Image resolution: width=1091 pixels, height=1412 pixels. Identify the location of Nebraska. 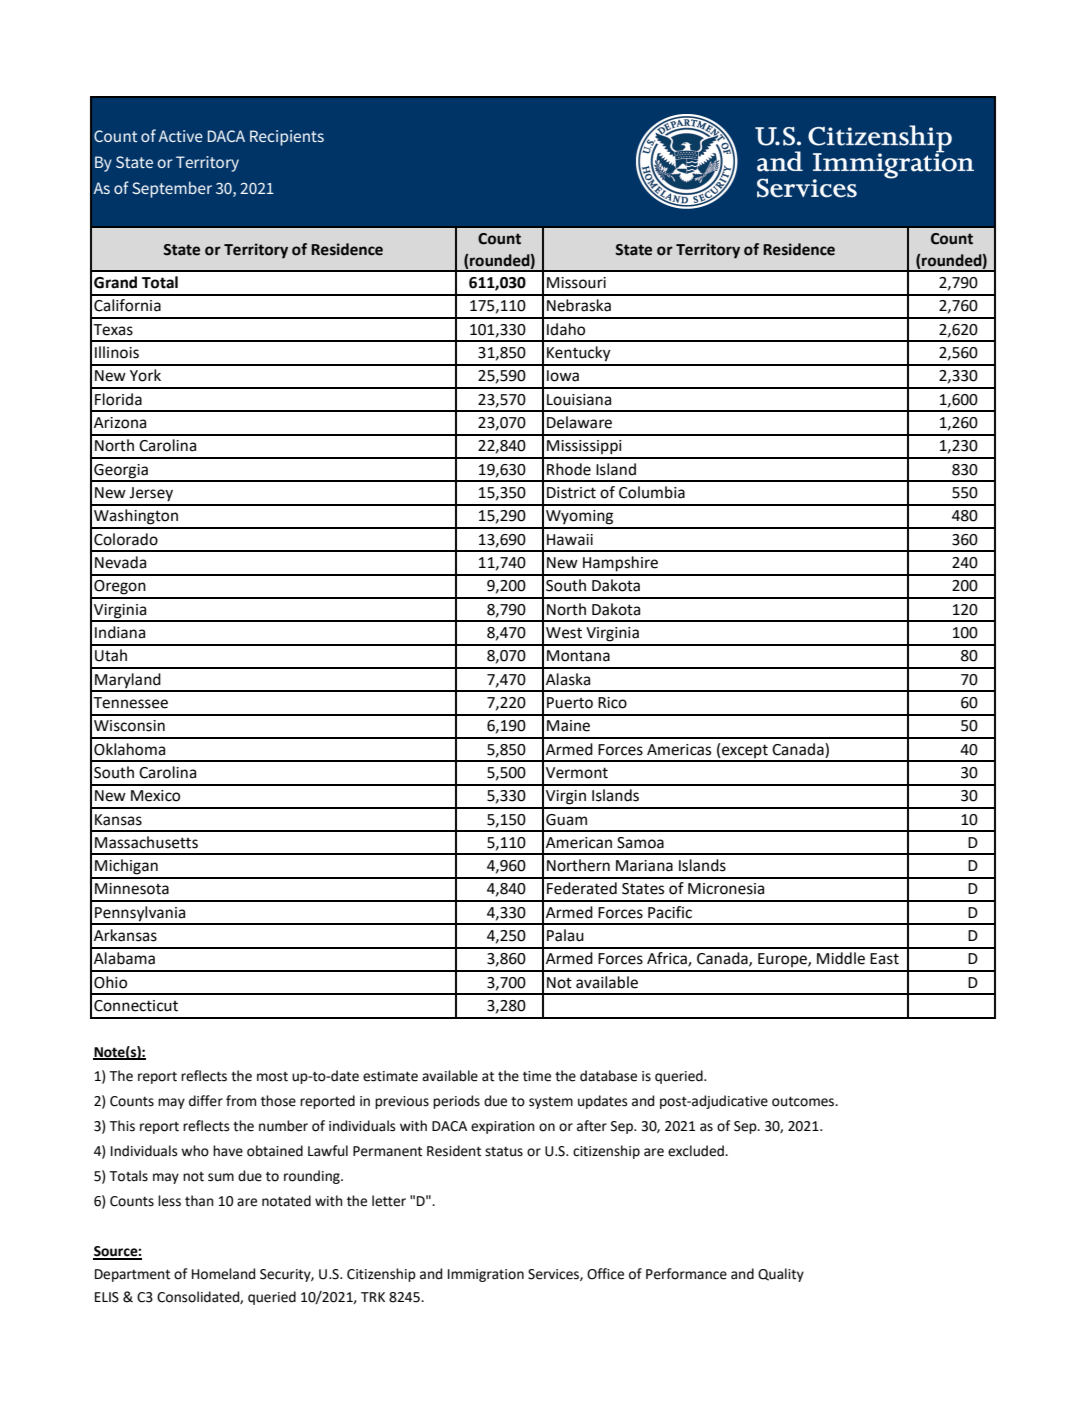
(579, 305).
